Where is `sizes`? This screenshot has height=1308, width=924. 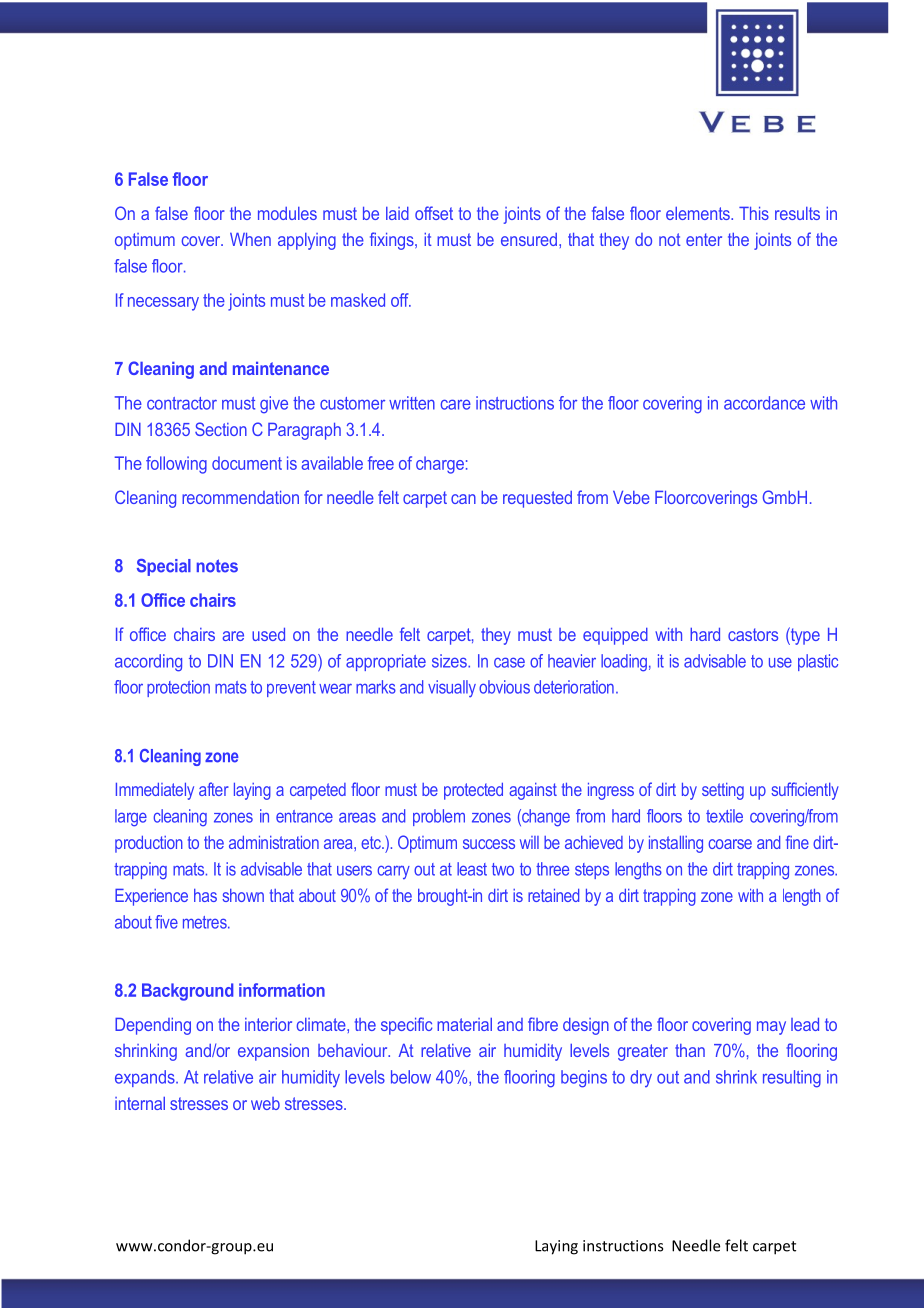
sizes is located at coordinates (450, 661).
